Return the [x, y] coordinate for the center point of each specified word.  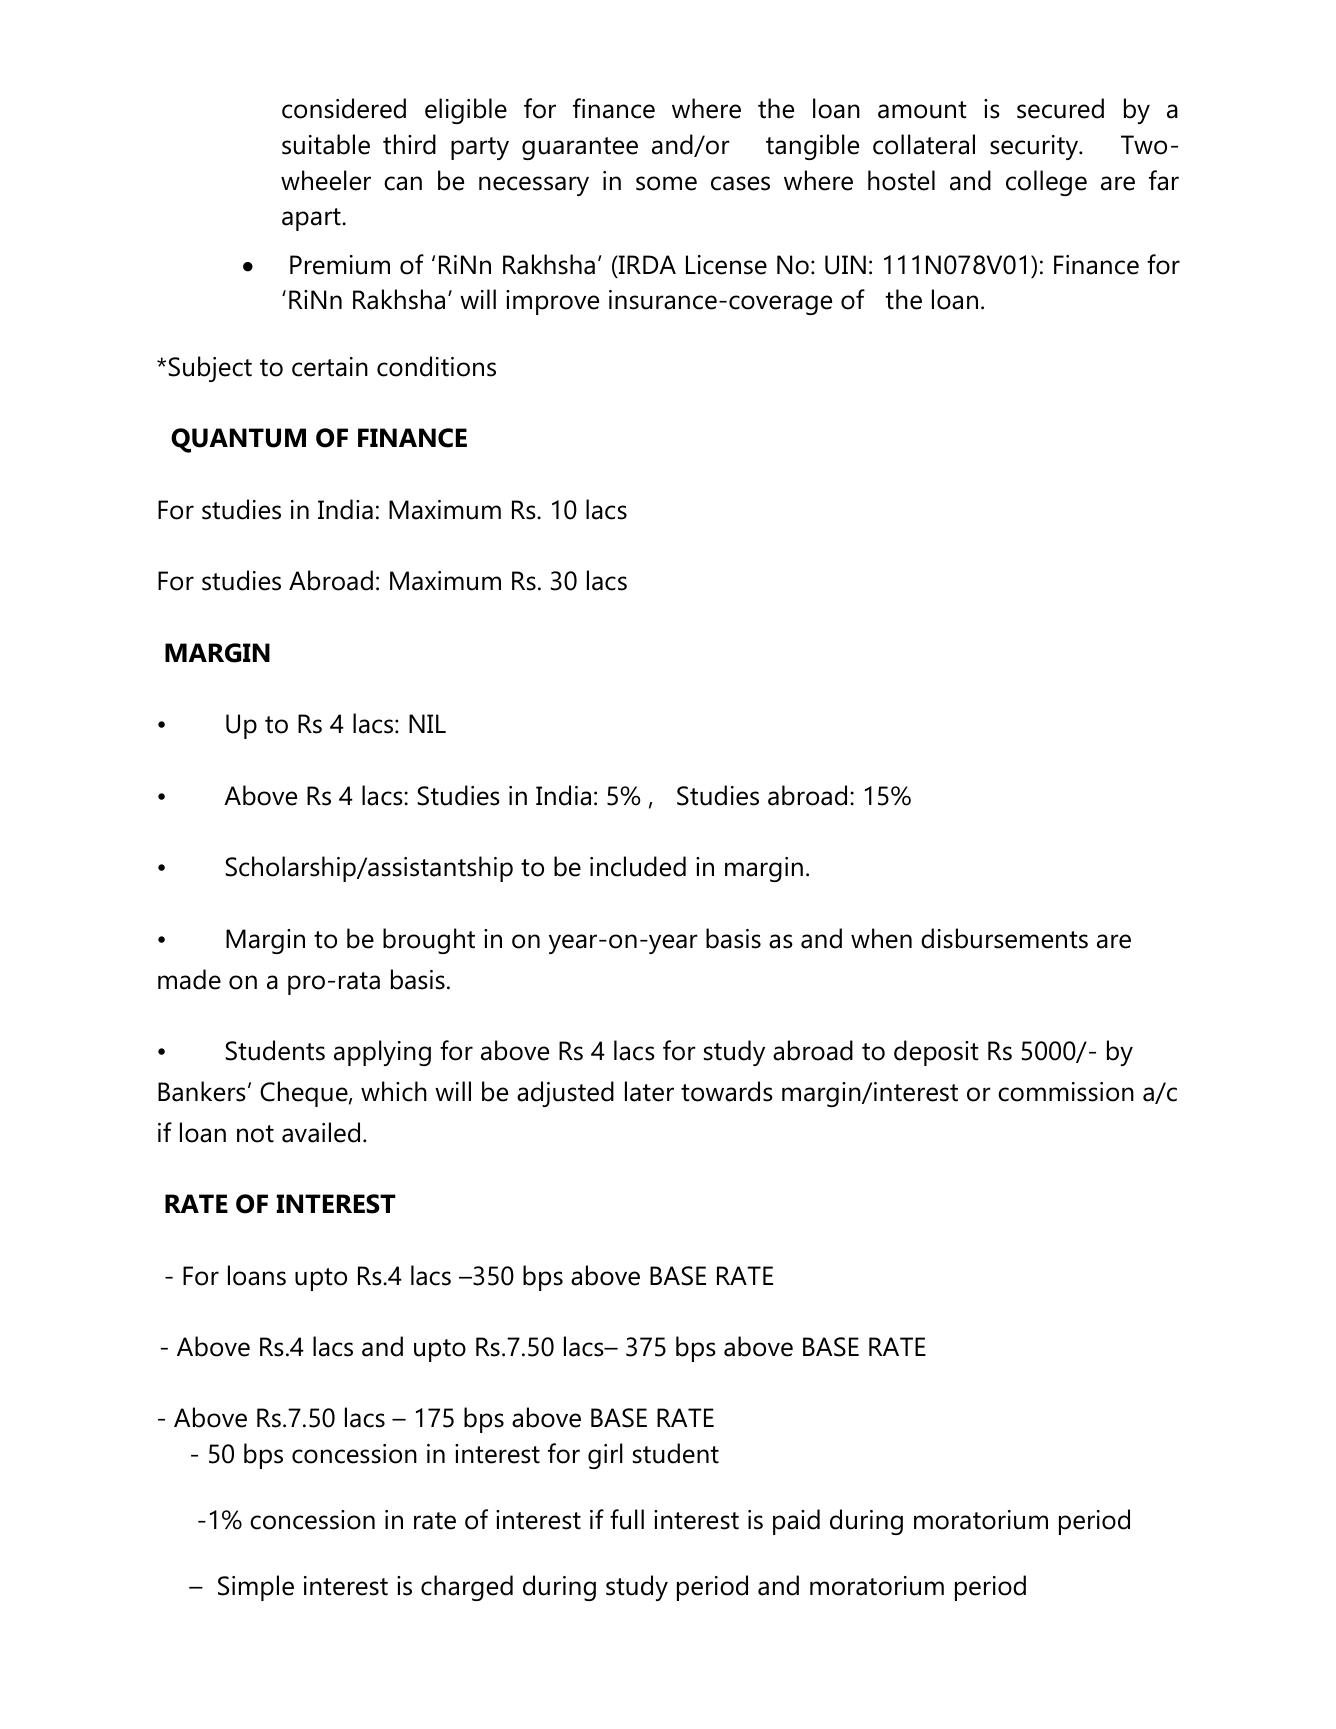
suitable [326, 144]
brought [429, 941]
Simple [256, 1588]
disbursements [1004, 938]
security [1035, 147]
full [627, 1519]
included [638, 866]
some [666, 183]
